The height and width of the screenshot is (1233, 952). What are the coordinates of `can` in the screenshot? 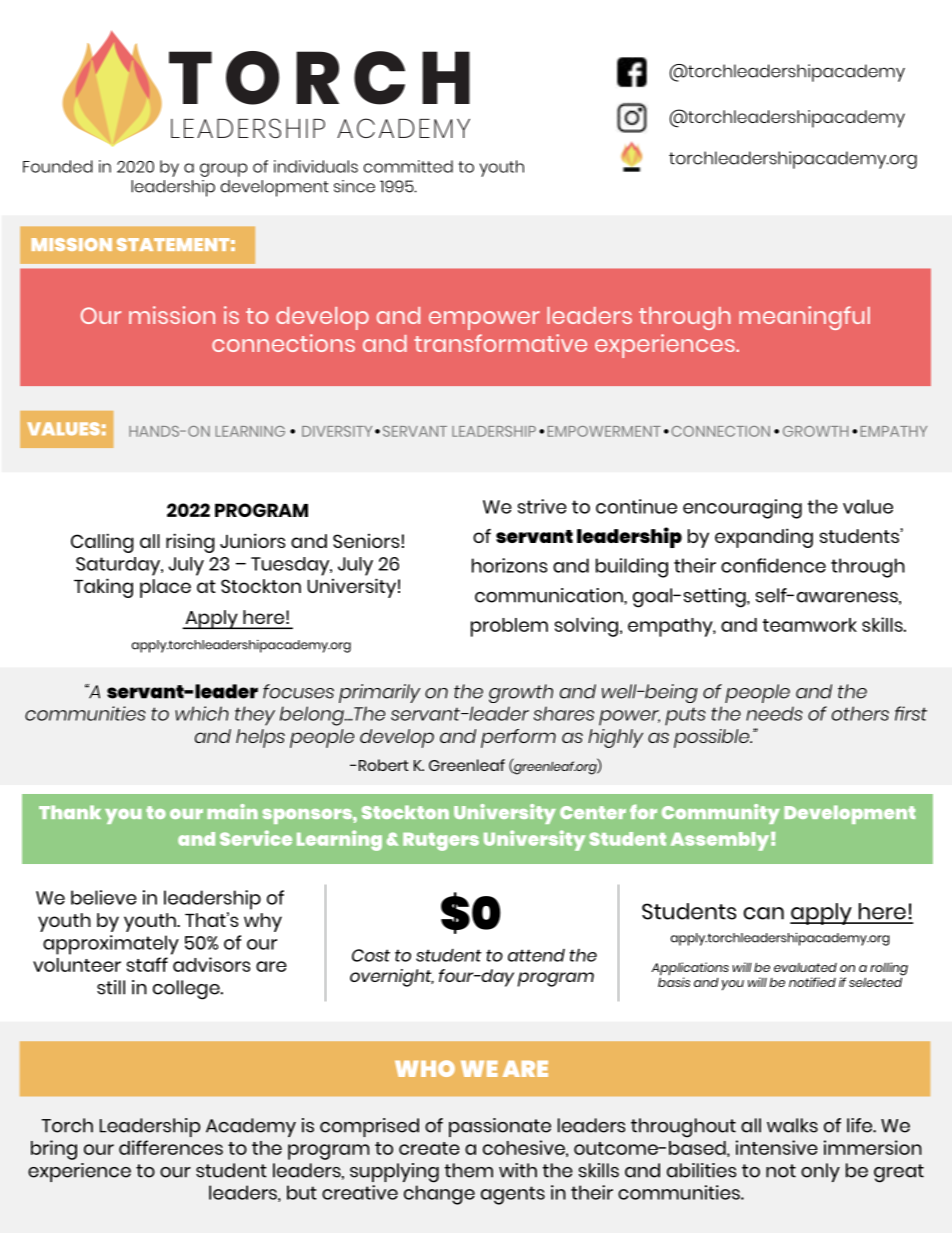 It's located at (763, 913).
